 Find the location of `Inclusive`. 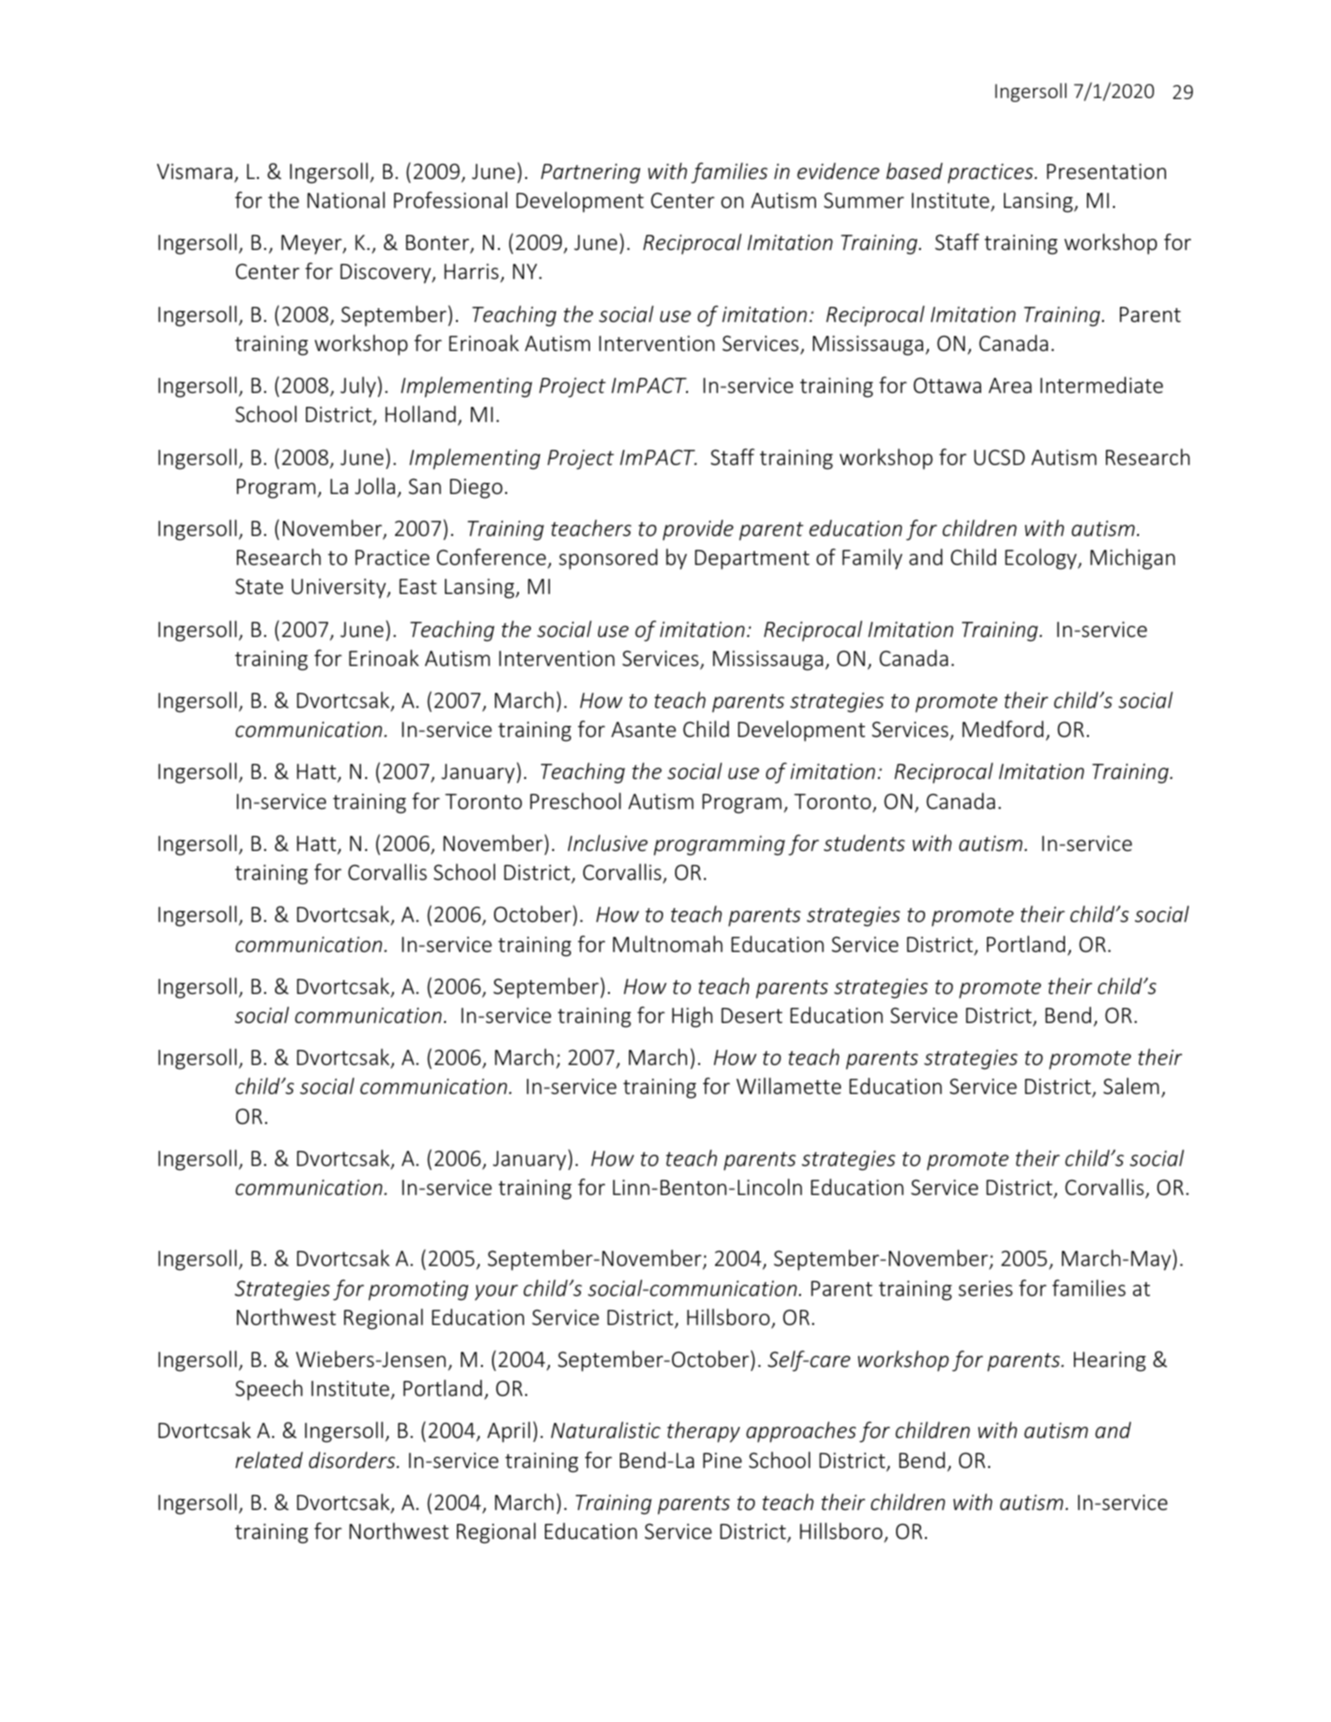

Inclusive is located at coordinates (608, 842).
